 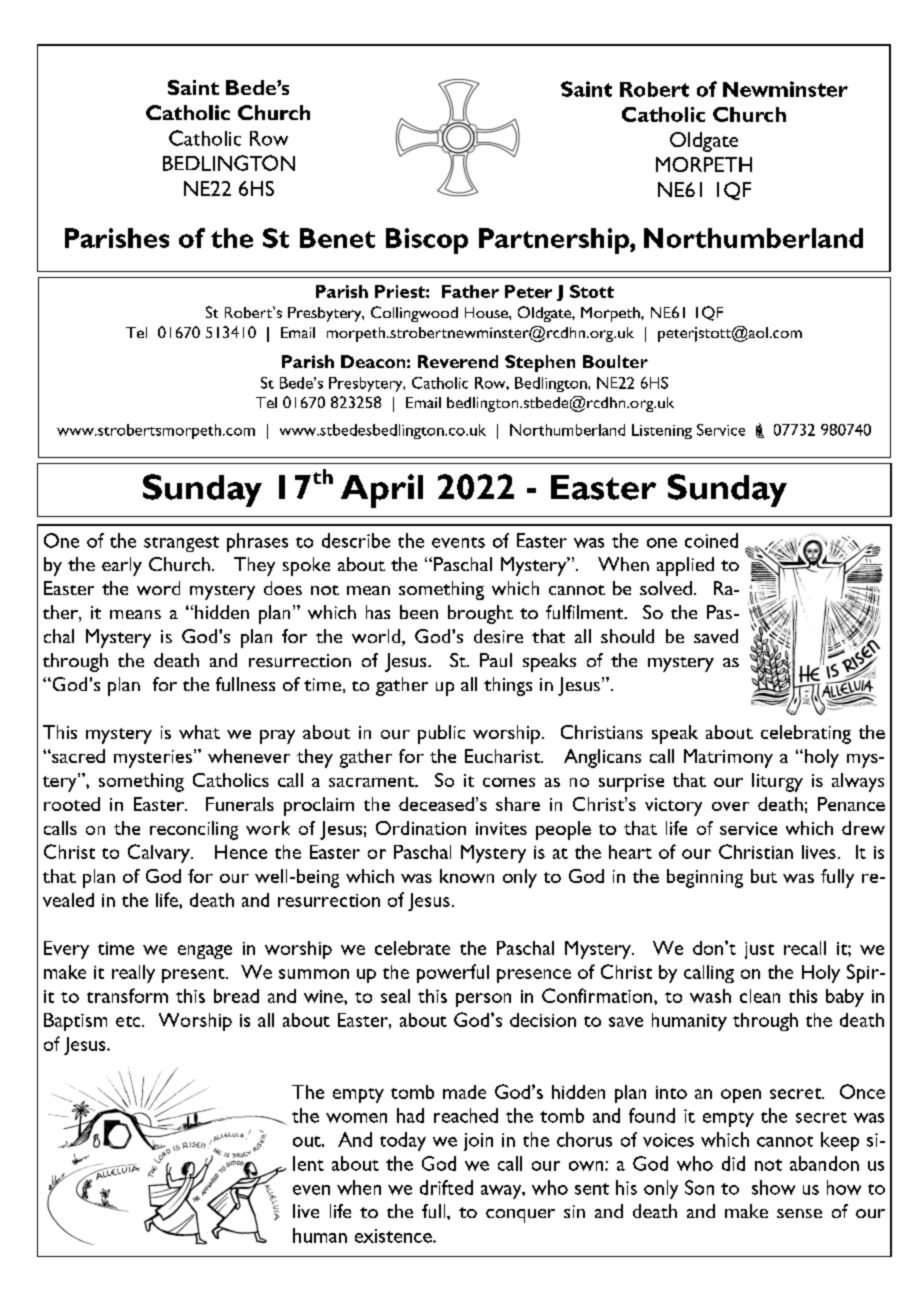 What do you see at coordinates (394, 1236) in the page?
I see `existence` at bounding box center [394, 1236].
